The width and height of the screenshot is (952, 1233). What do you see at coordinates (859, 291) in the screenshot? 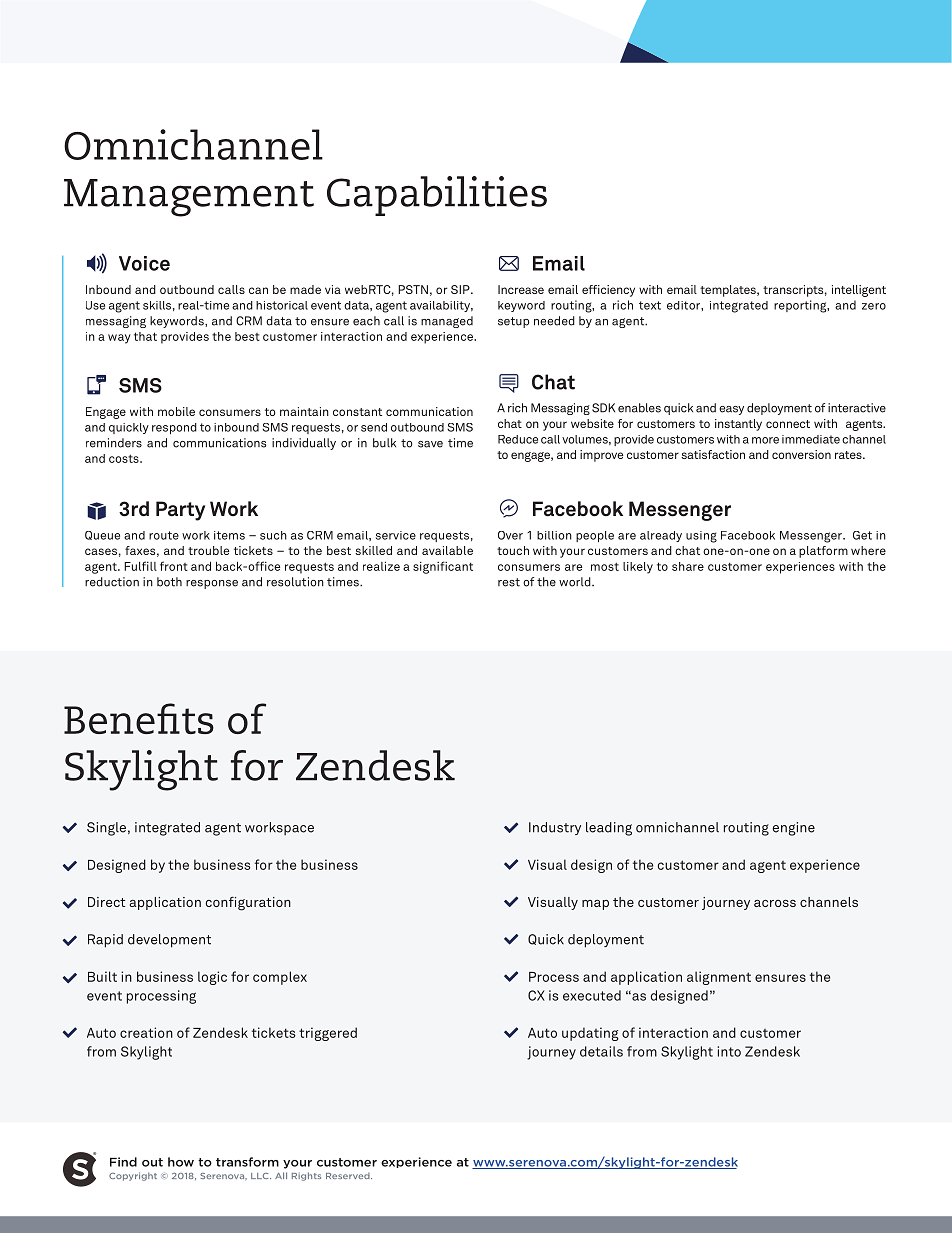
I see `intelligent` at bounding box center [859, 291].
